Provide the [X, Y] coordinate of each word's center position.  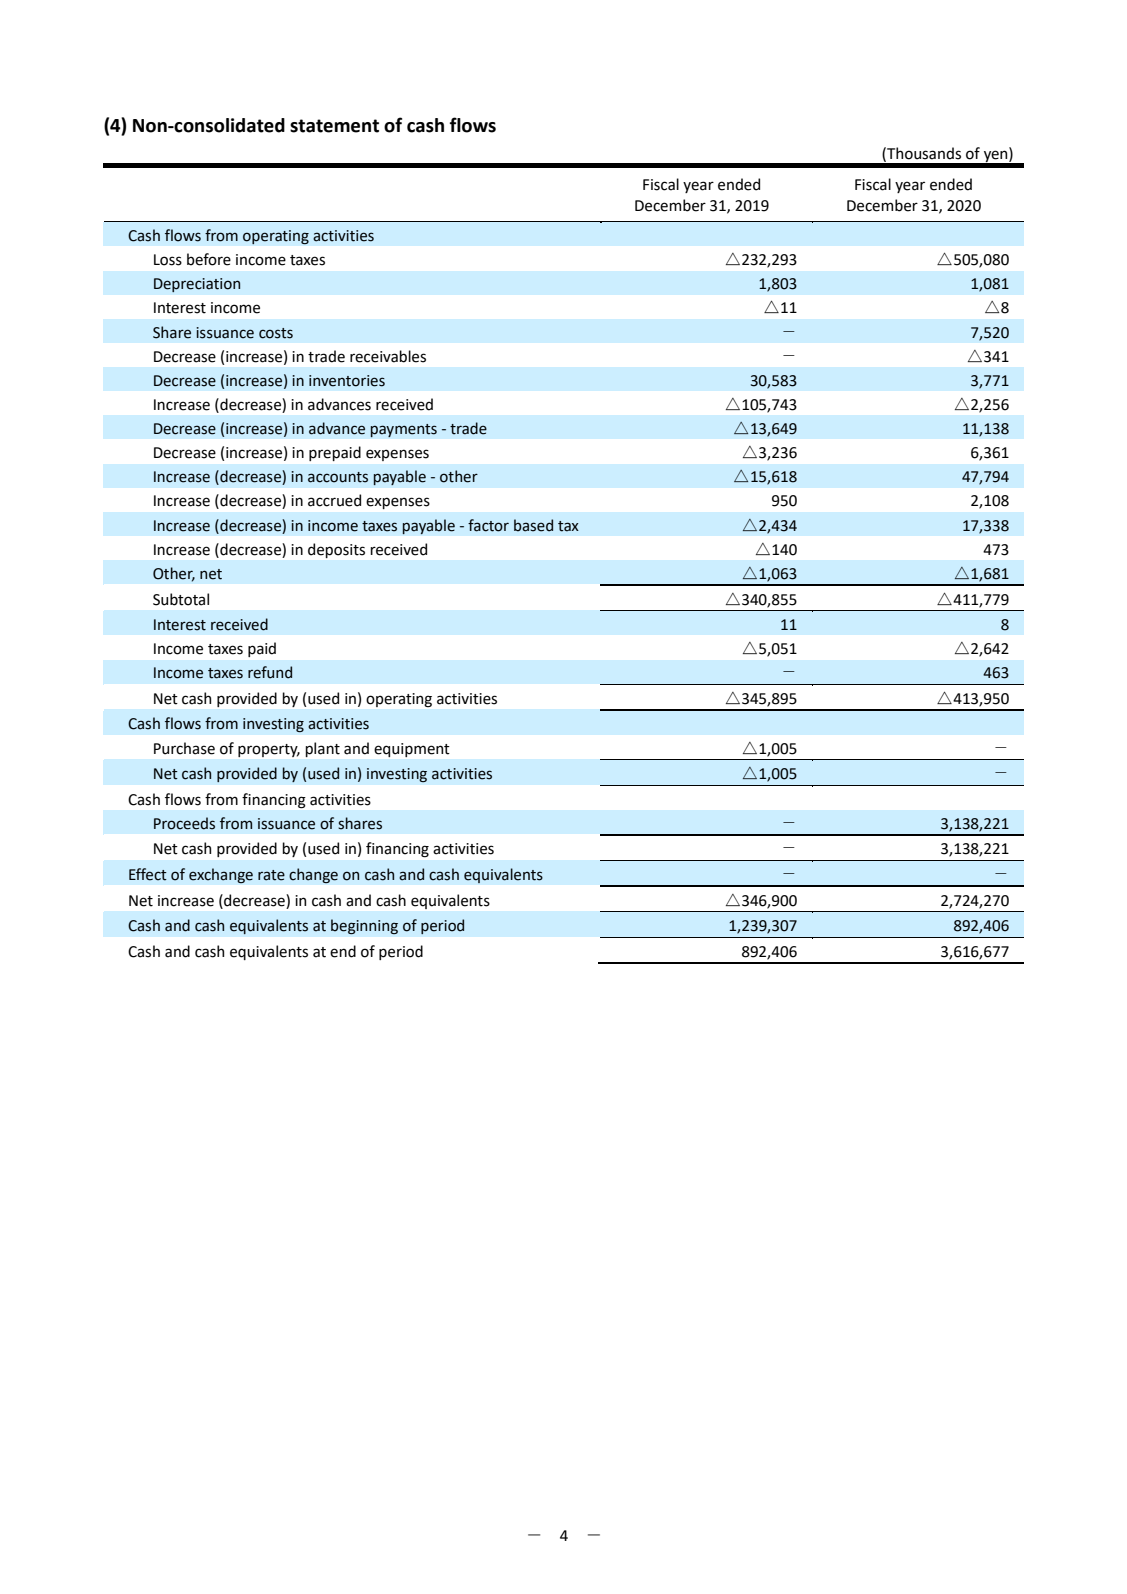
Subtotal [181, 599]
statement [334, 126]
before [209, 259]
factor [488, 525]
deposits [336, 550]
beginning [364, 927]
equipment [412, 750]
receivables [388, 356]
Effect [148, 874]
